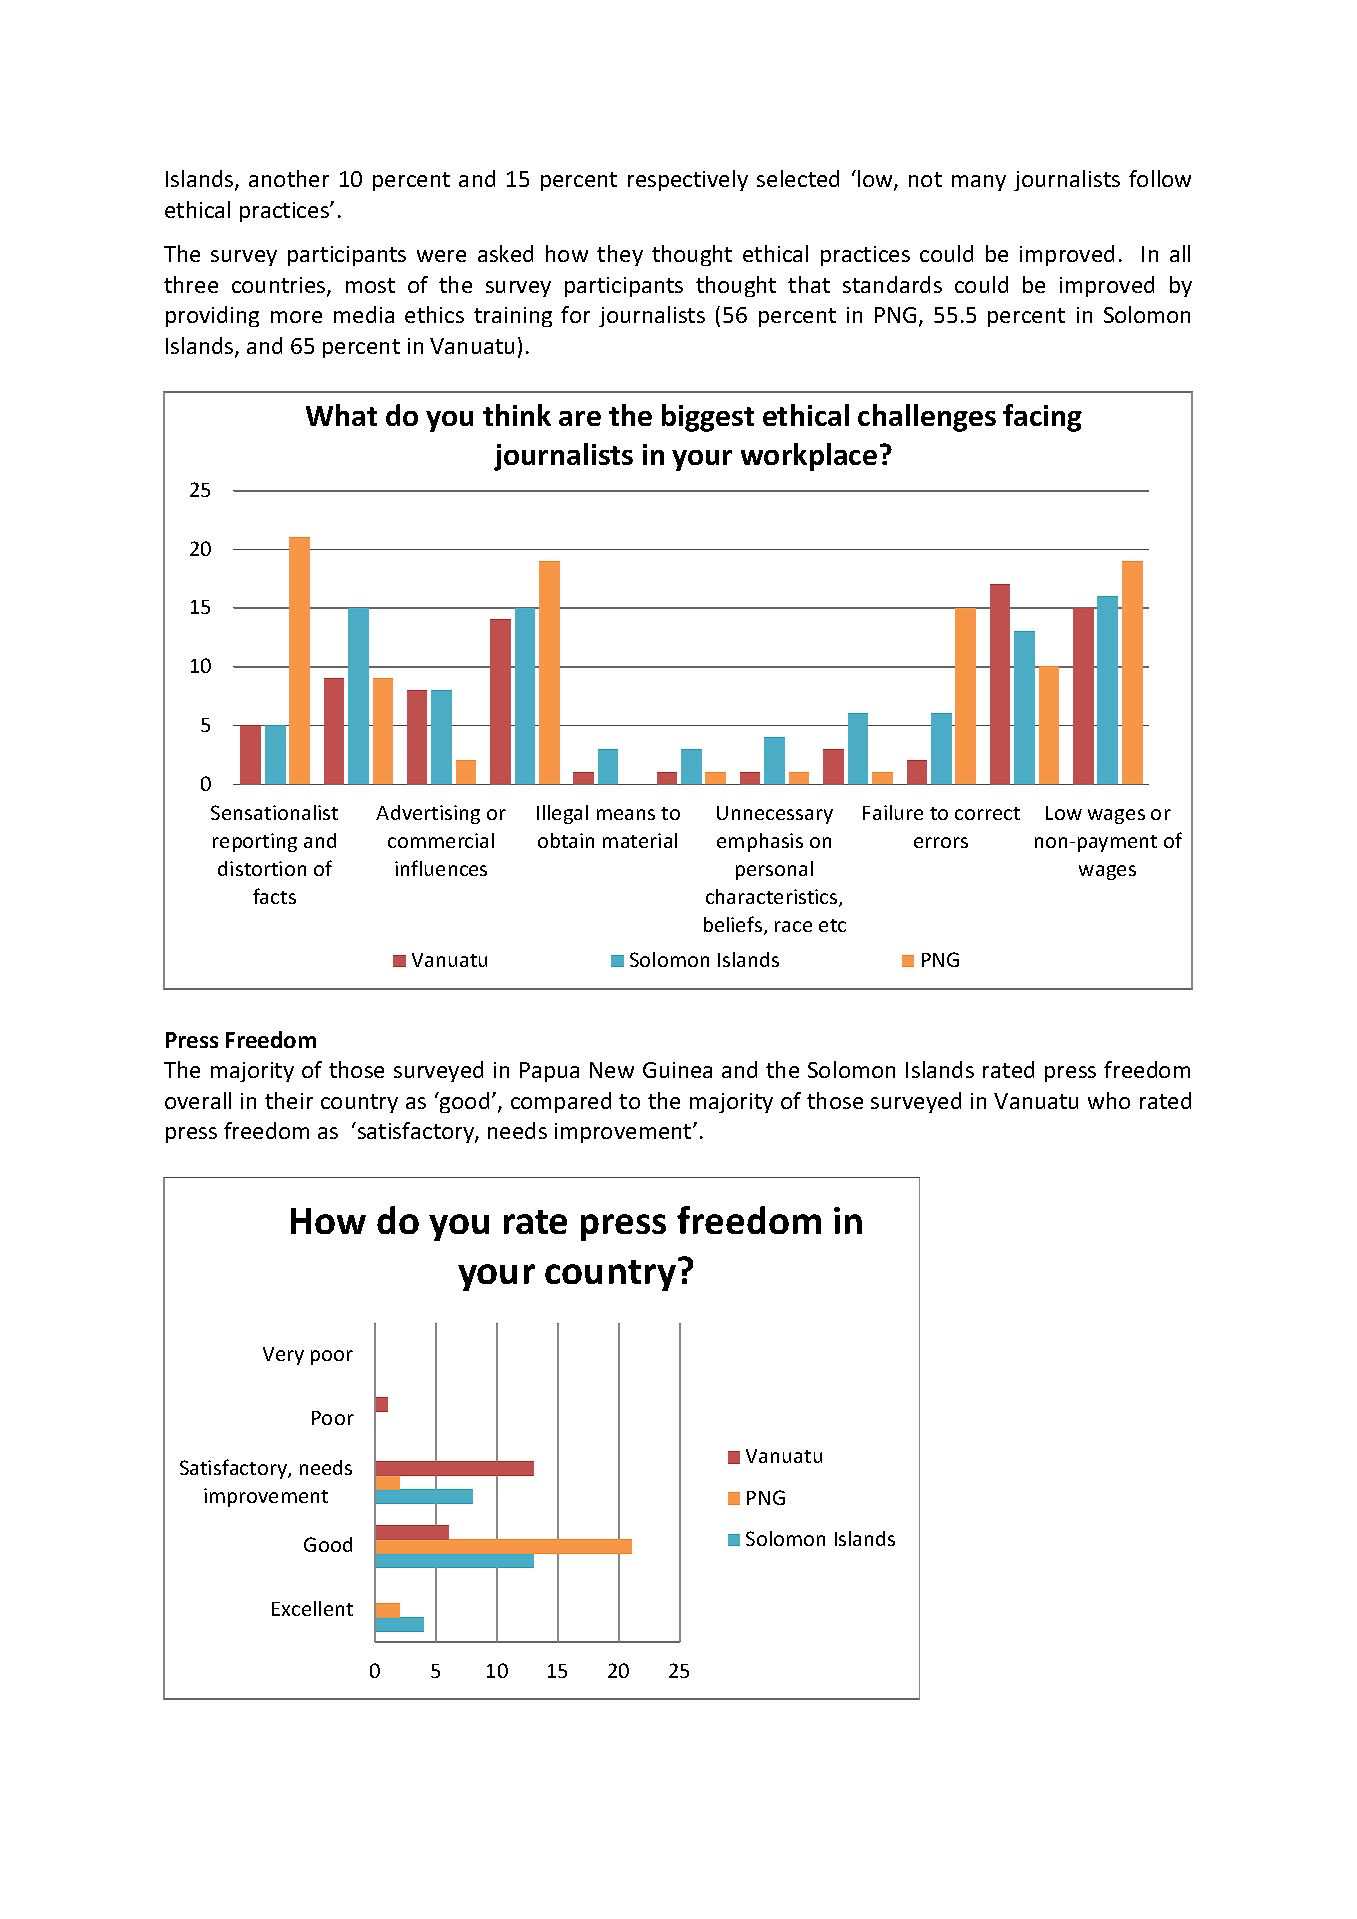 The image size is (1357, 1919). Describe the element at coordinates (312, 1608) in the screenshot. I see `Excellent` at that location.
